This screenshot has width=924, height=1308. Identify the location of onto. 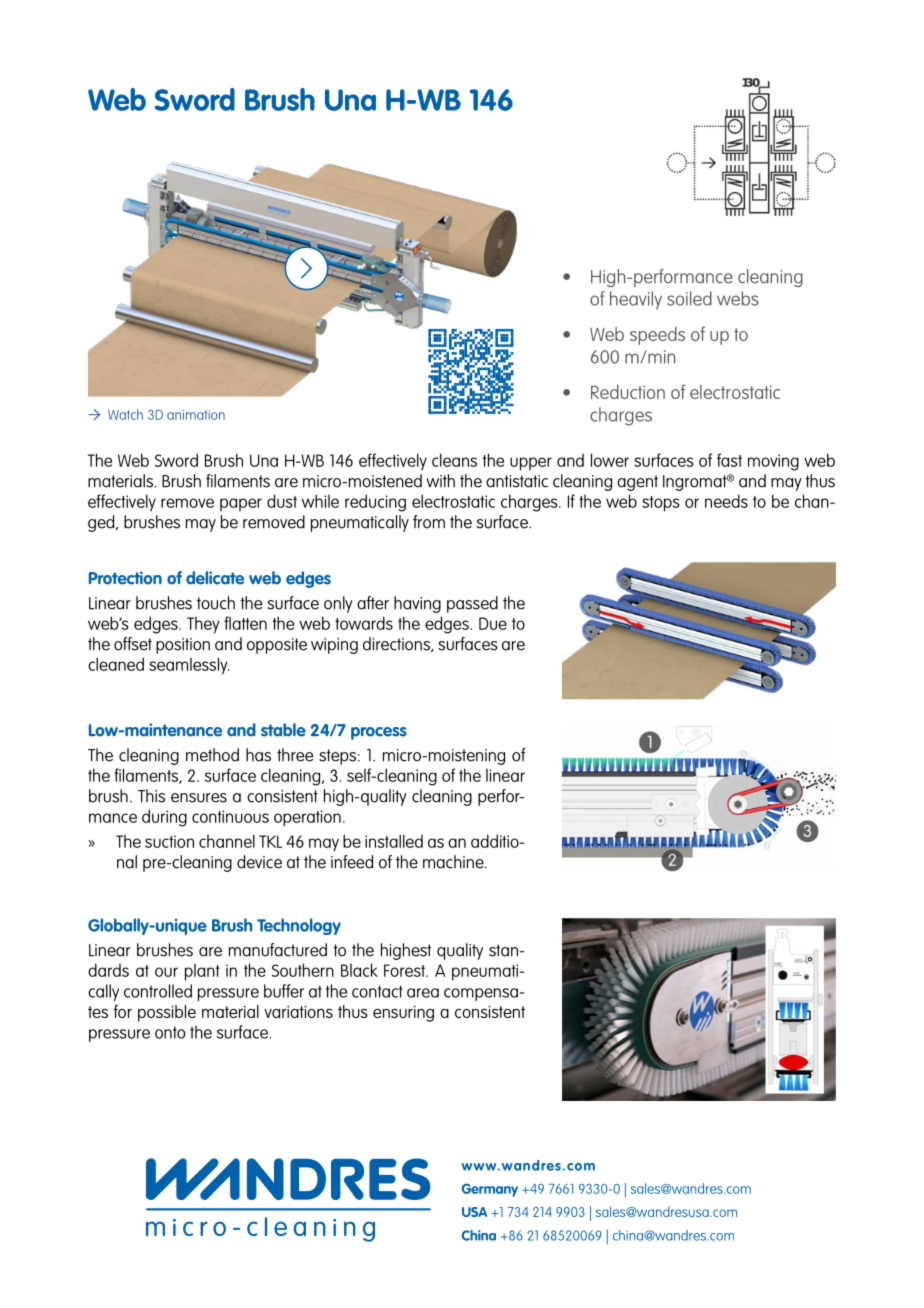
(170, 1032).
